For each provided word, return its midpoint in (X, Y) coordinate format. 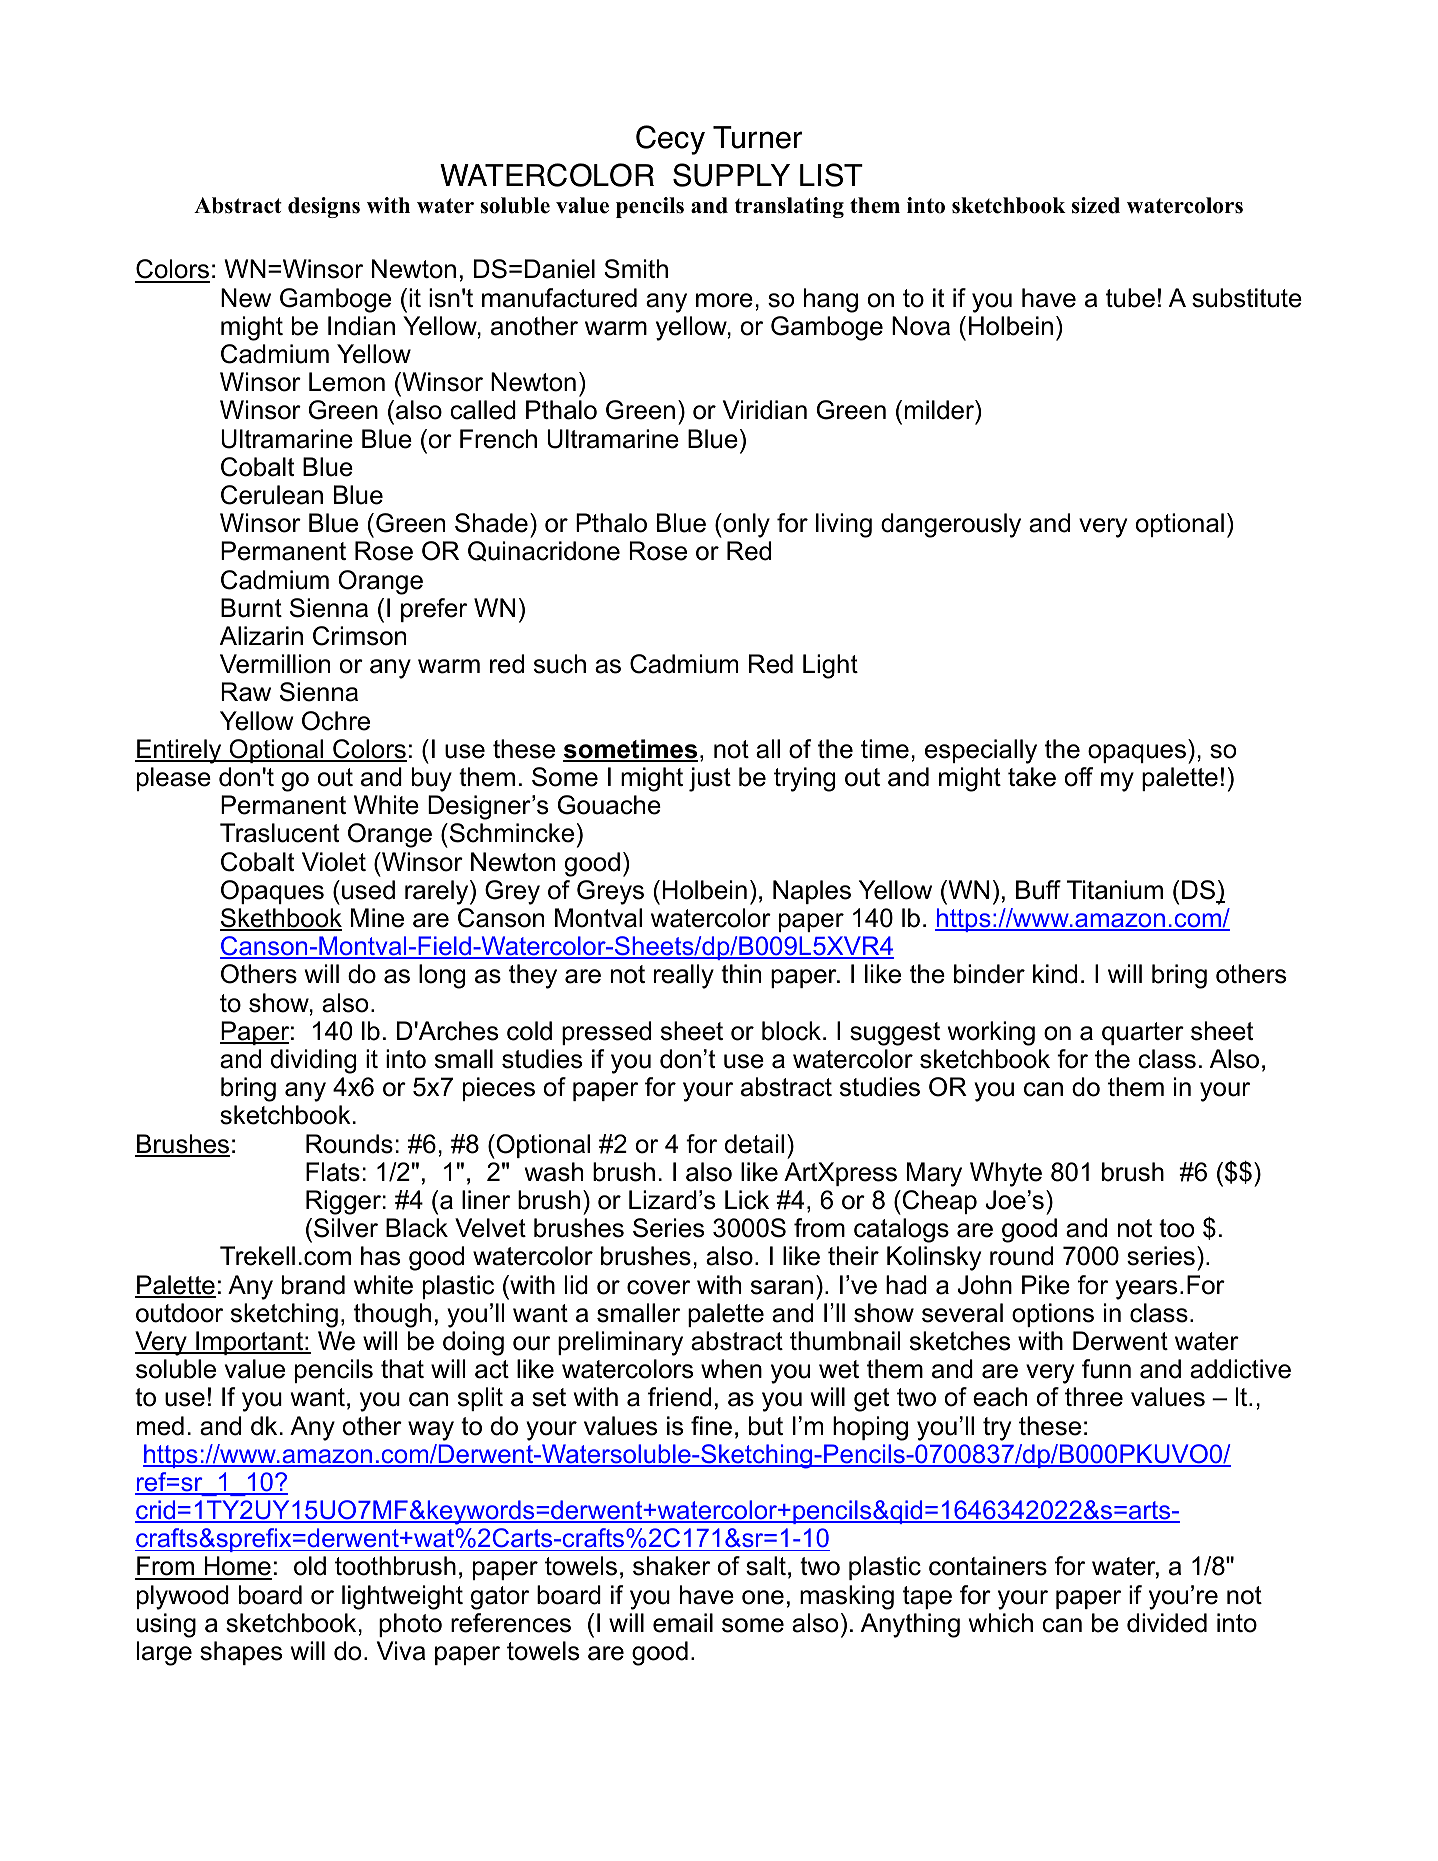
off (1079, 777)
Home (237, 1567)
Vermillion (275, 664)
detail (754, 1144)
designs (324, 207)
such (560, 664)
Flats (333, 1172)
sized (1096, 205)
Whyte (1006, 1174)
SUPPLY (731, 175)
